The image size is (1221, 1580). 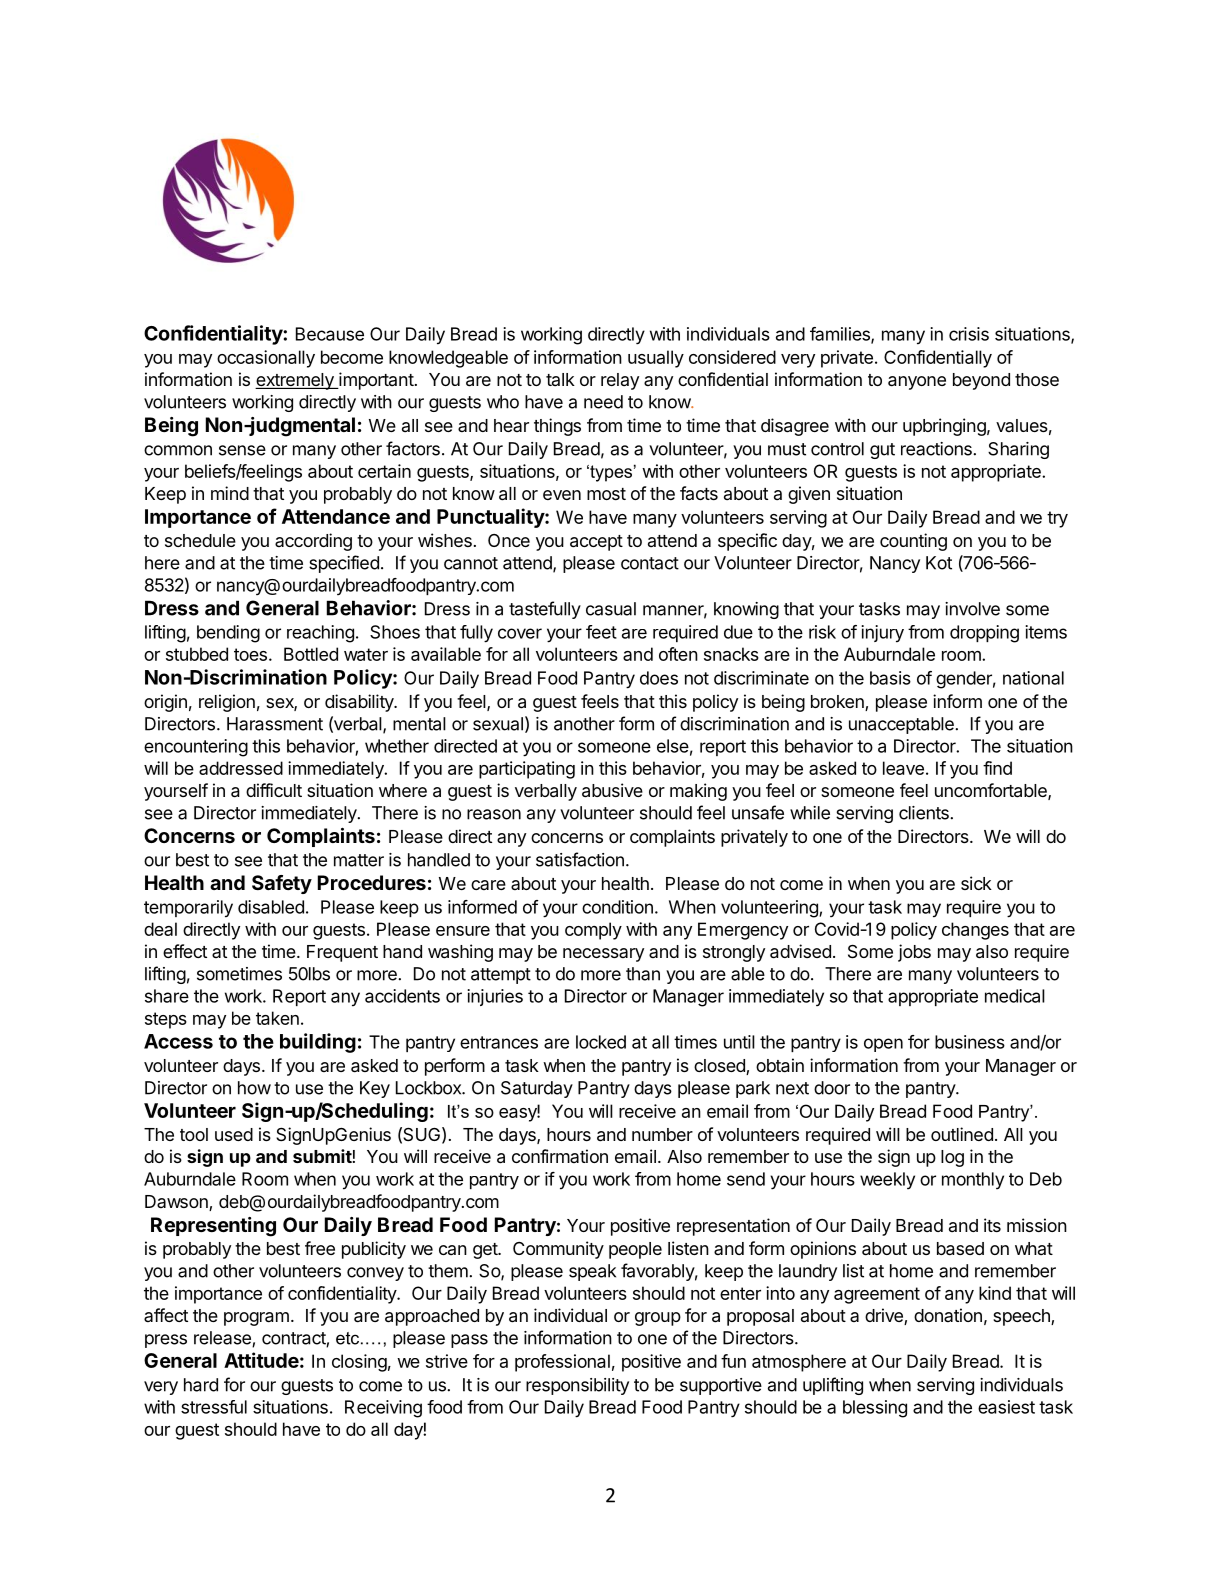 I want to click on involve, so click(x=972, y=609).
